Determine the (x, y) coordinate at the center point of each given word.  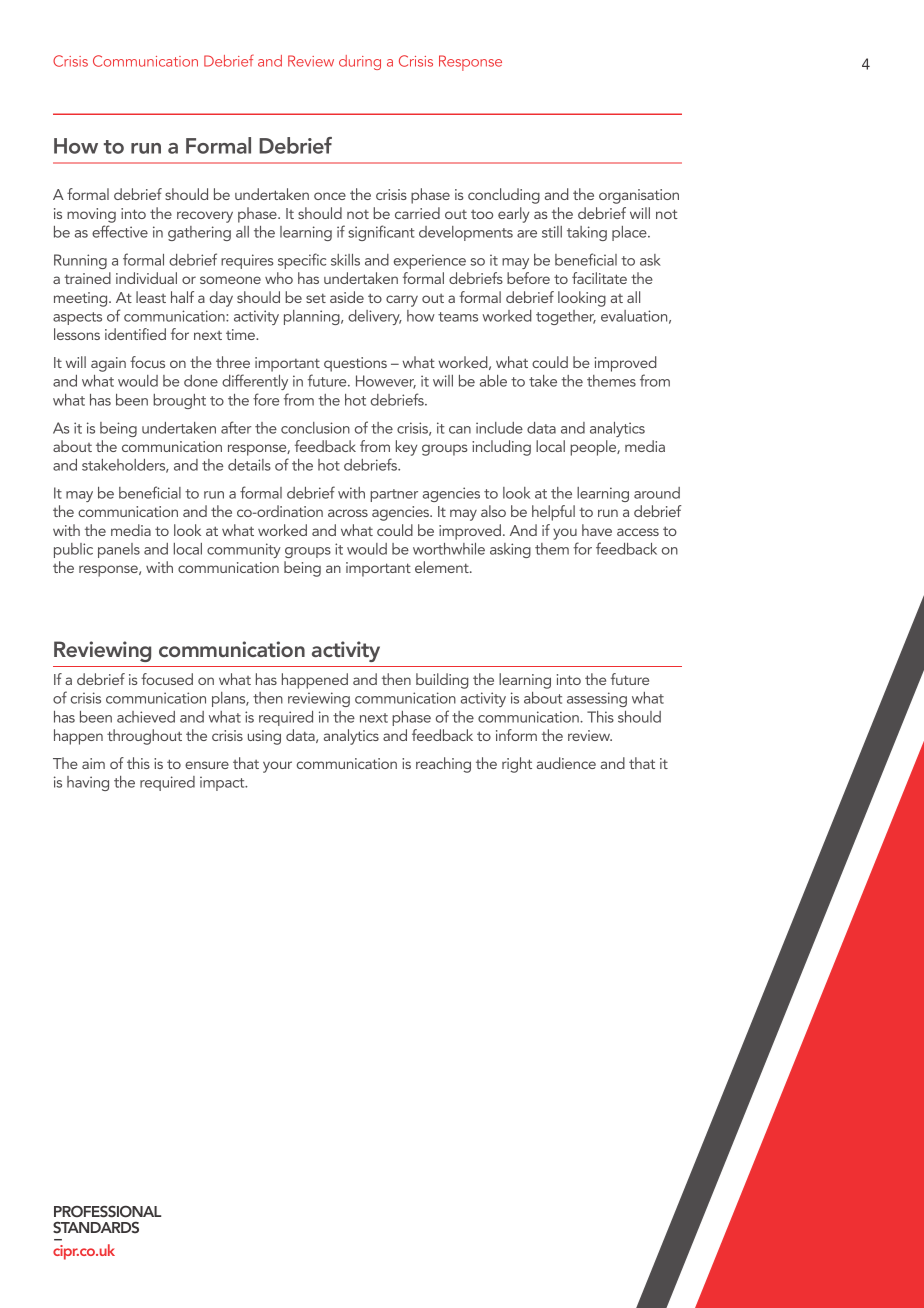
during (360, 62)
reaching (443, 765)
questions (355, 364)
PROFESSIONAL (107, 1211)
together (566, 317)
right (517, 765)
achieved (146, 717)
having (88, 783)
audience (566, 763)
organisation (639, 196)
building (442, 681)
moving (91, 215)
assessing (597, 699)
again (108, 364)
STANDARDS (96, 1227)
